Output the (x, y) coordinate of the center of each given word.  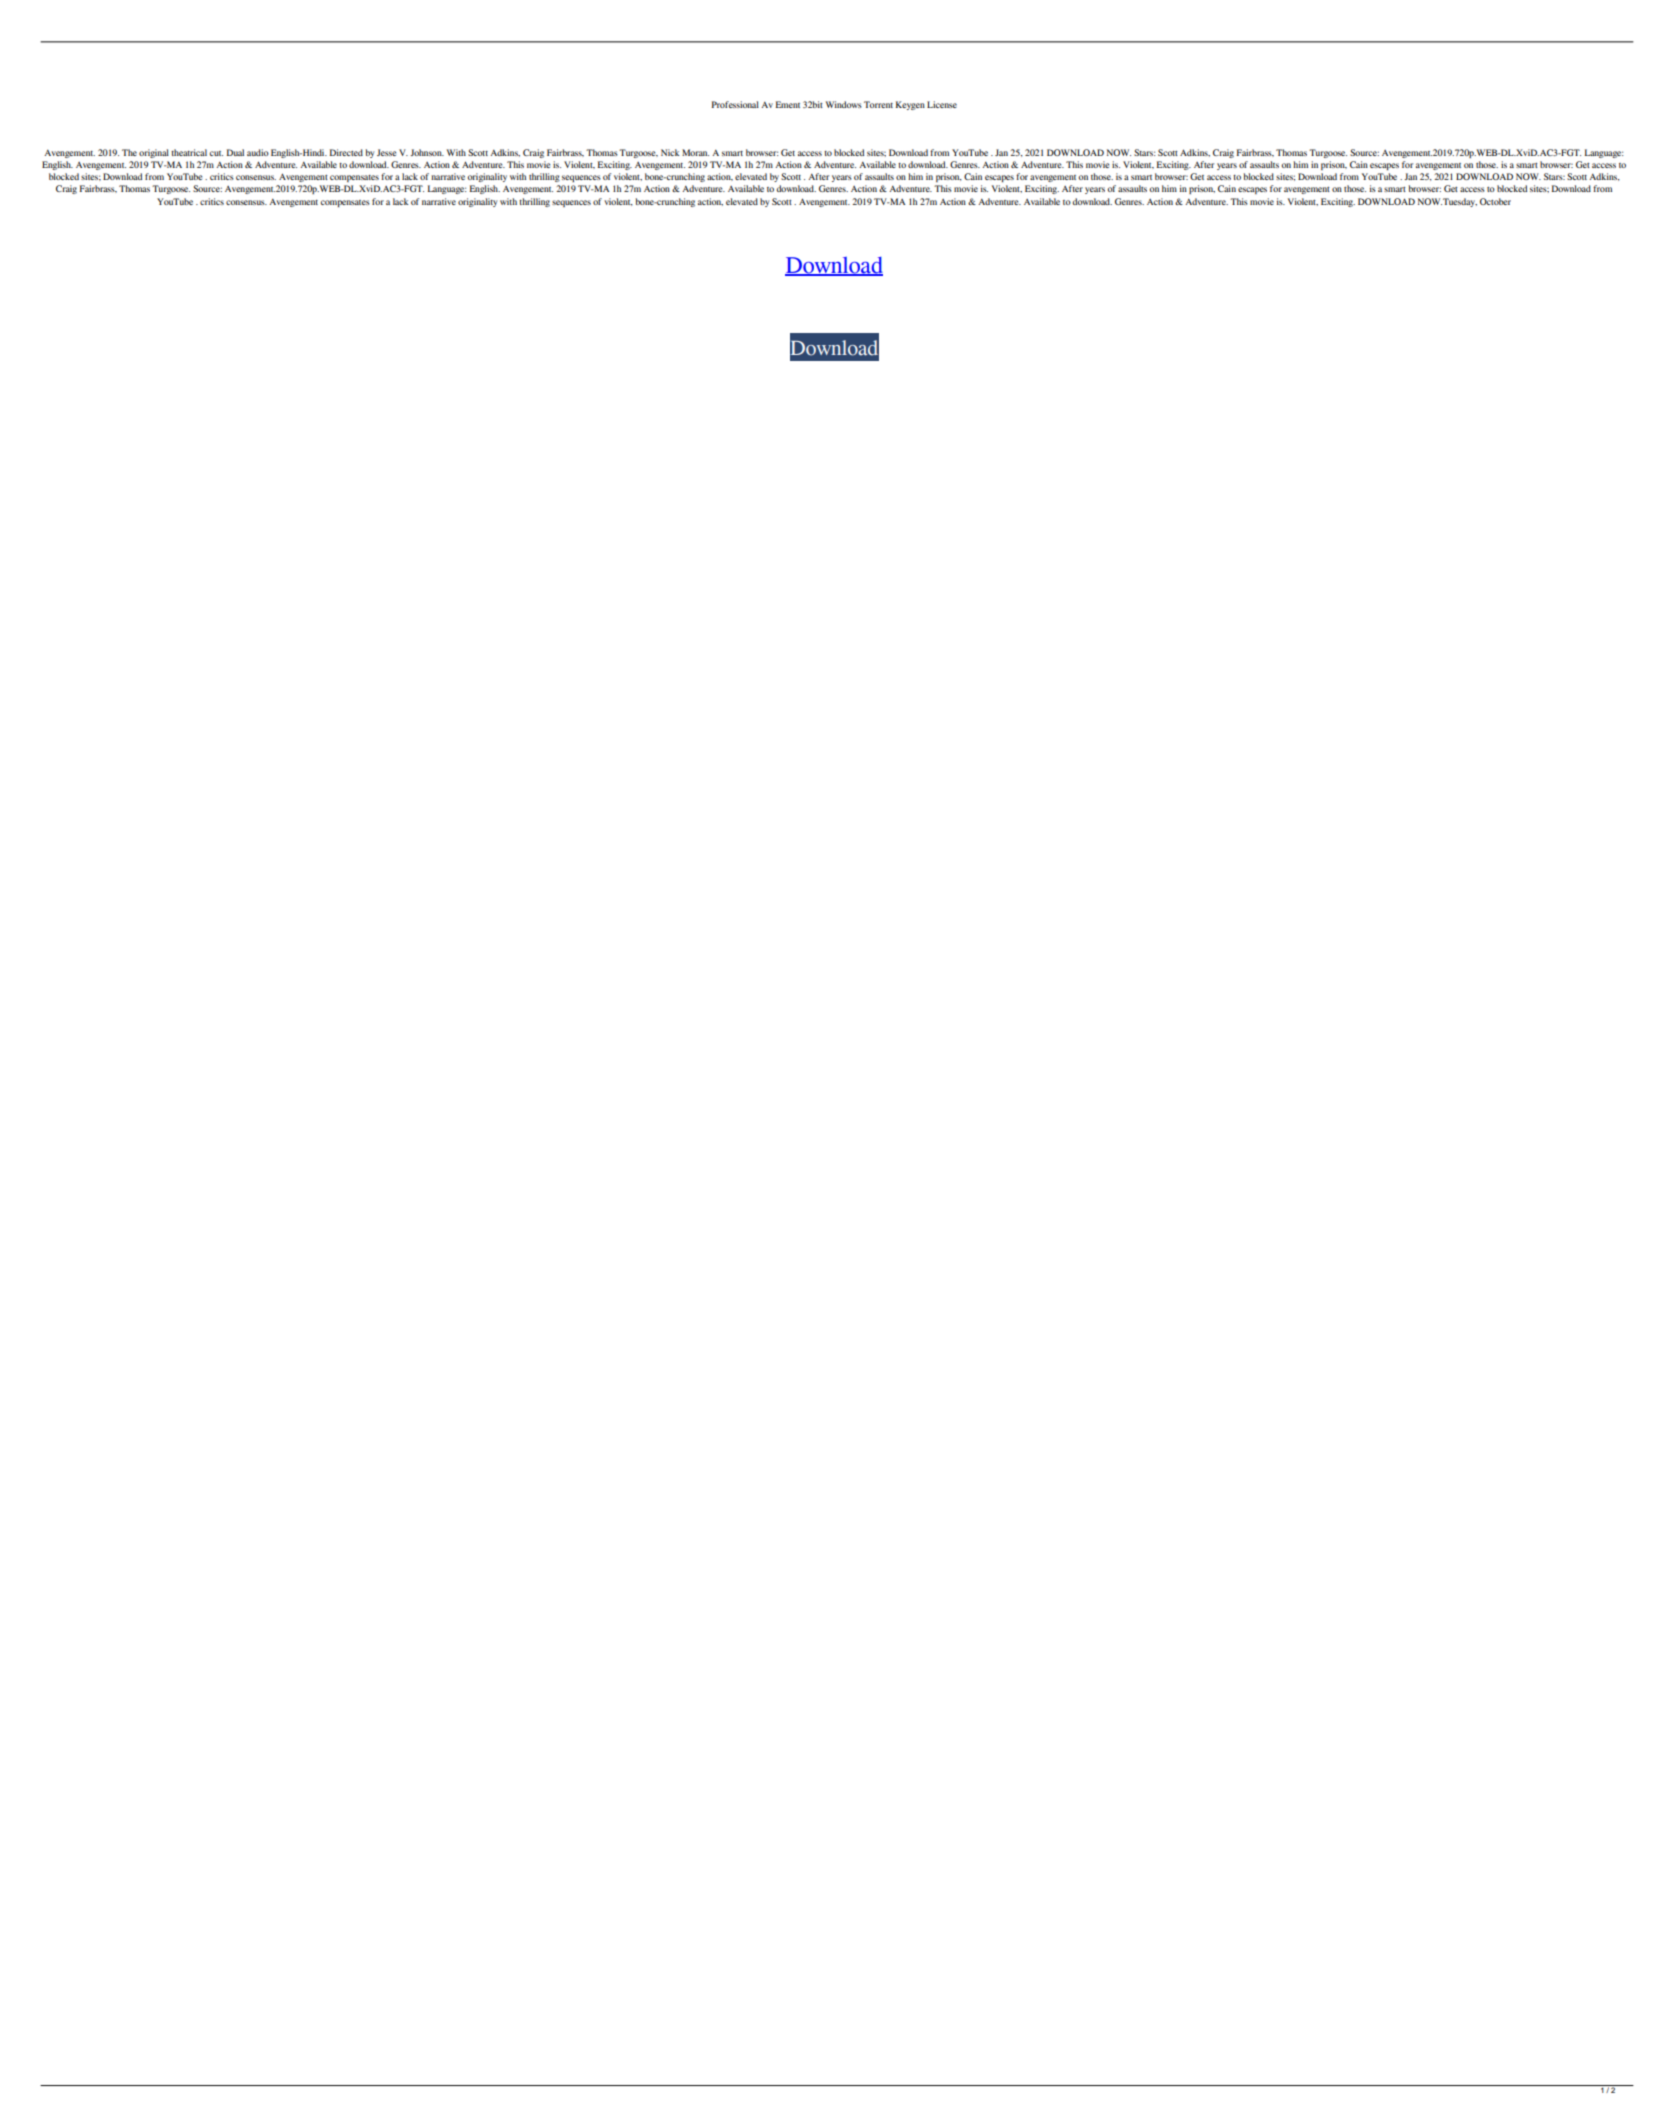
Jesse (386, 152)
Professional (735, 104)
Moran (695, 152)
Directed (346, 152)
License (942, 104)
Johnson (427, 152)
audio (258, 152)
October (1495, 201)
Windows (844, 104)
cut (216, 153)
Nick (670, 152)
